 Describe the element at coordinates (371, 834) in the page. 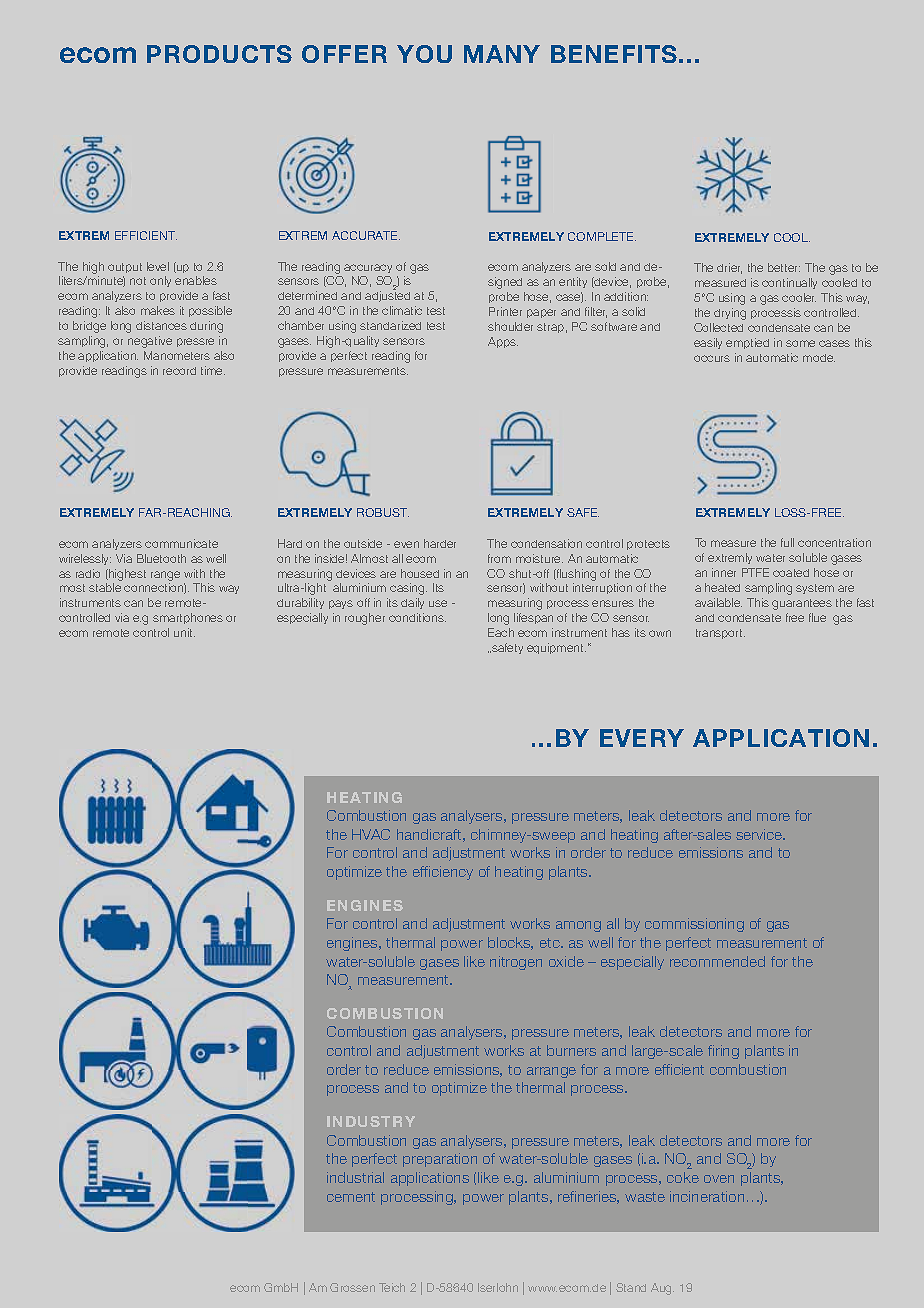

I see `HVAC` at that location.
